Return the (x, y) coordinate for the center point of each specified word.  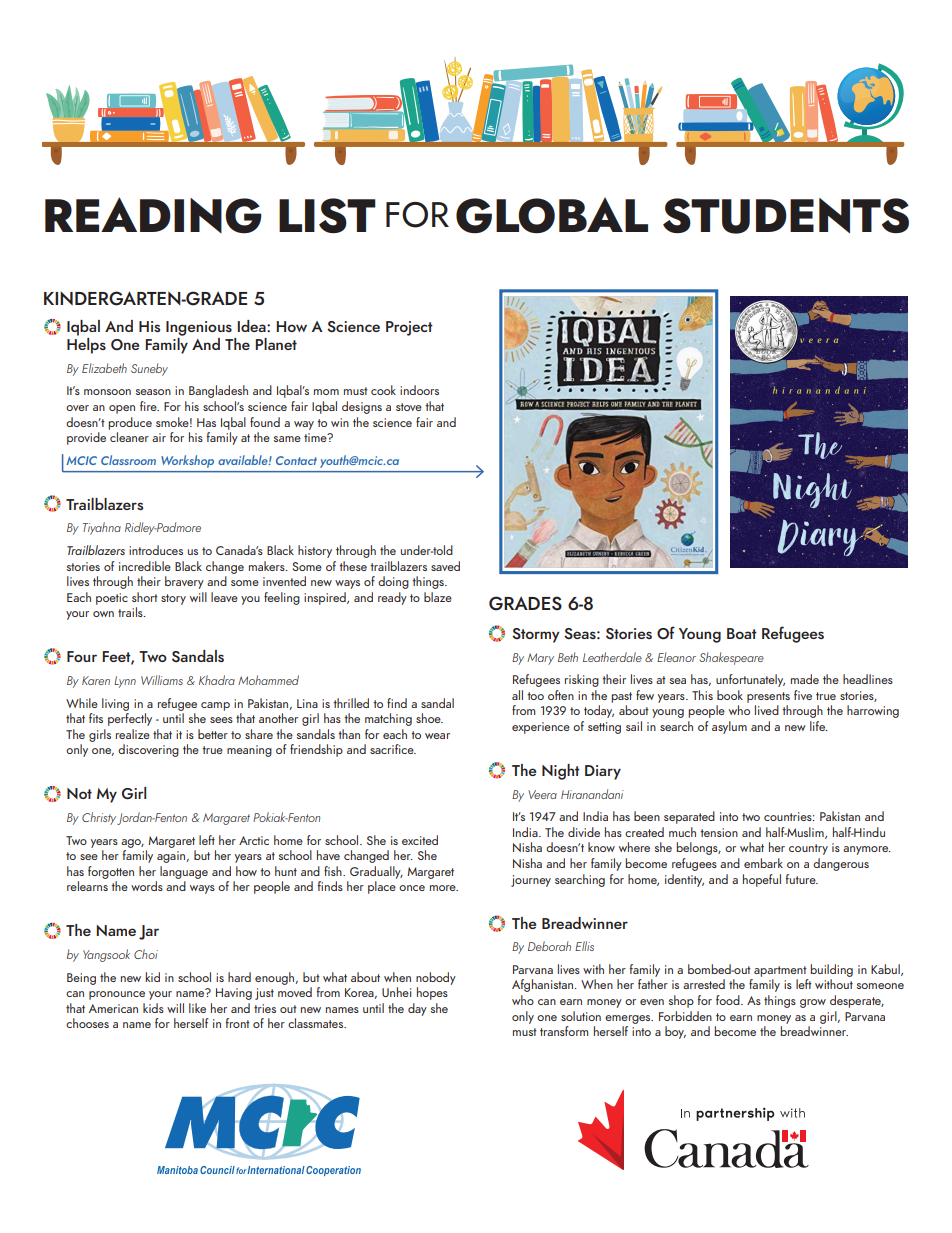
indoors (419, 390)
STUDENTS (786, 216)
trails (131, 612)
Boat (742, 633)
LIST (327, 215)
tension (719, 832)
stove (409, 407)
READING (153, 215)
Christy (99, 818)
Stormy (536, 635)
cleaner (129, 437)
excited (420, 840)
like (197, 1008)
